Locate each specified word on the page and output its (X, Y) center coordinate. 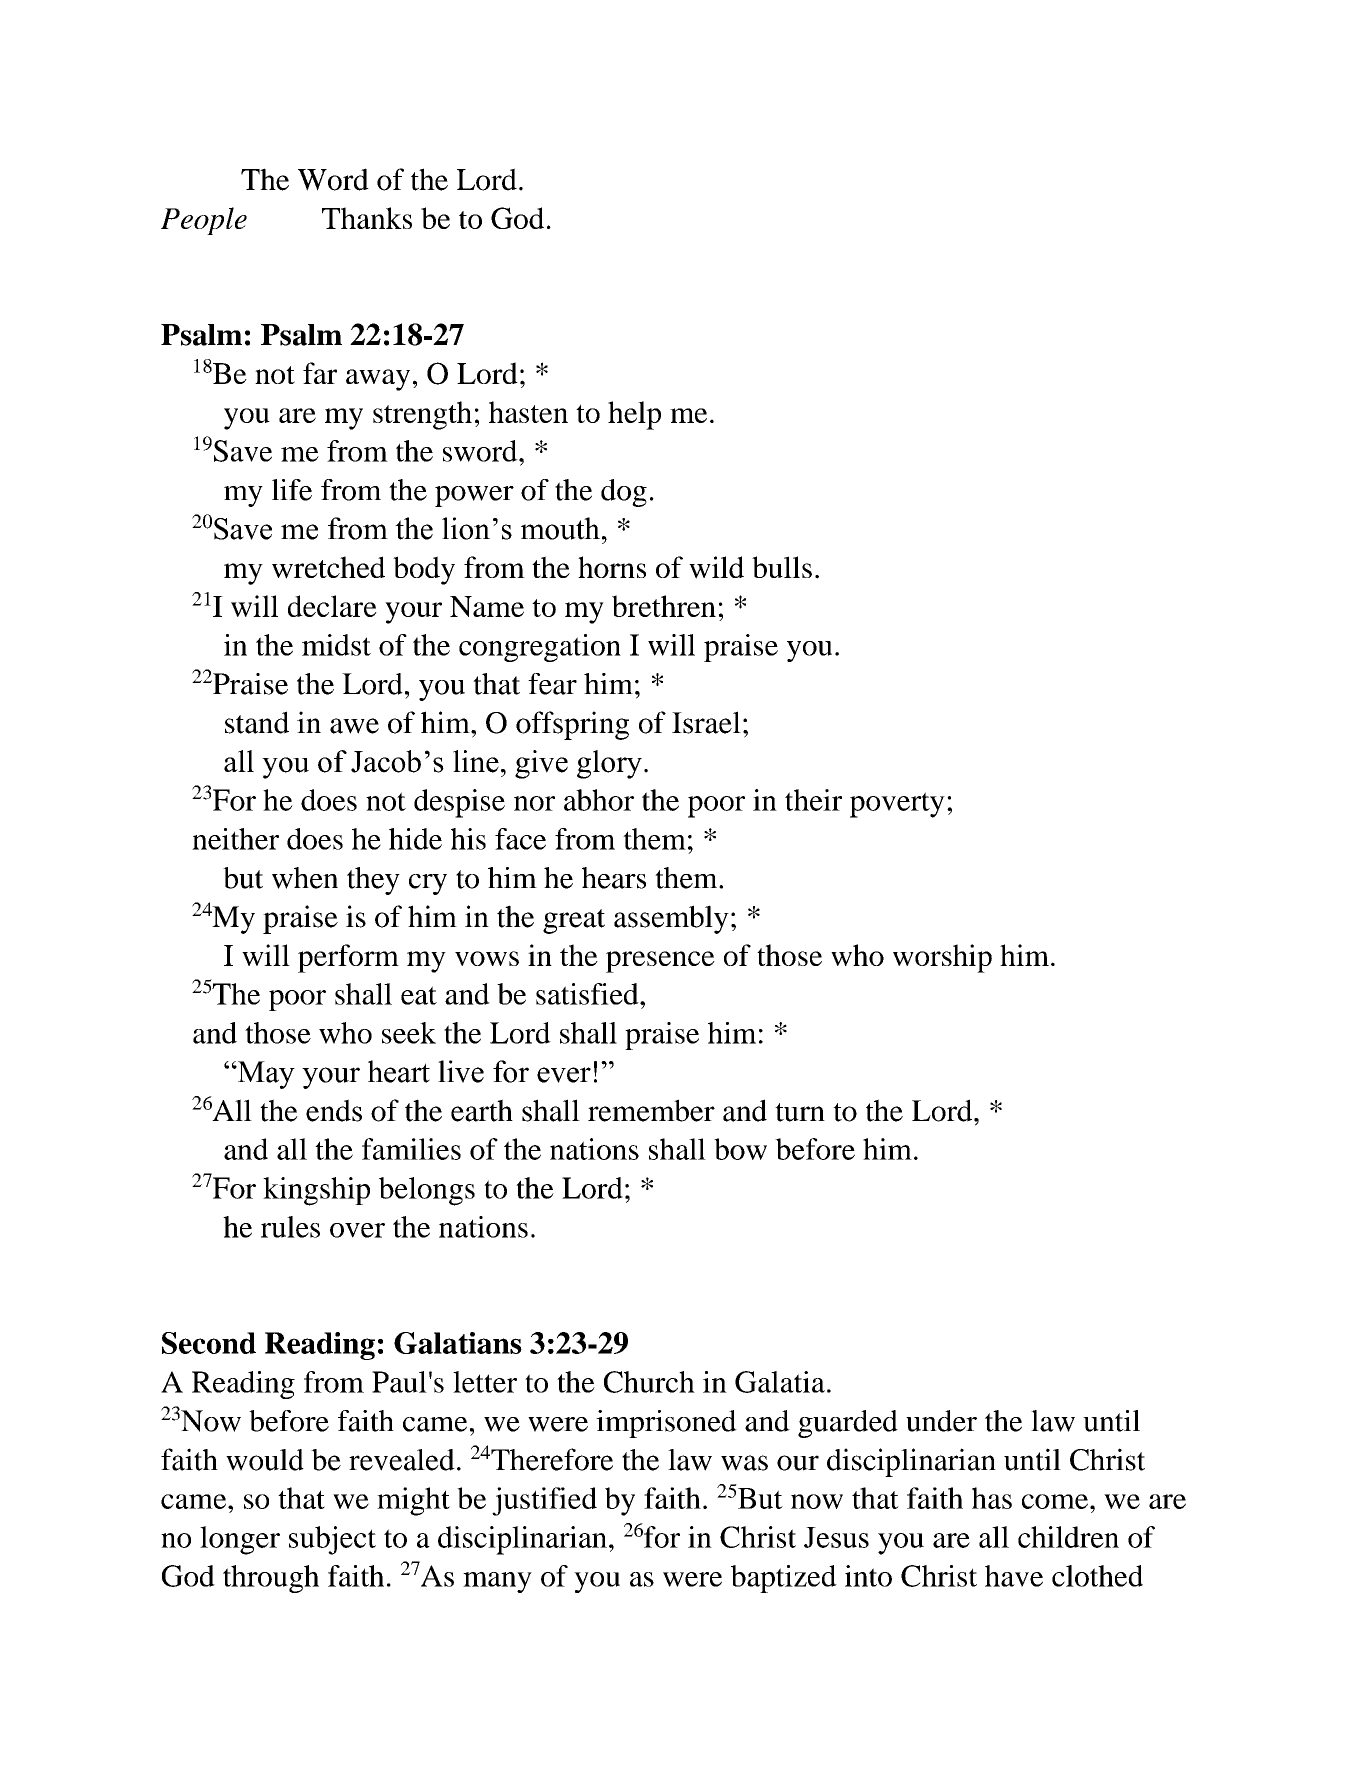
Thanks (367, 218)
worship (942, 958)
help (634, 415)
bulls (782, 567)
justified (544, 1501)
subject (332, 1540)
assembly (671, 919)
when (305, 878)
